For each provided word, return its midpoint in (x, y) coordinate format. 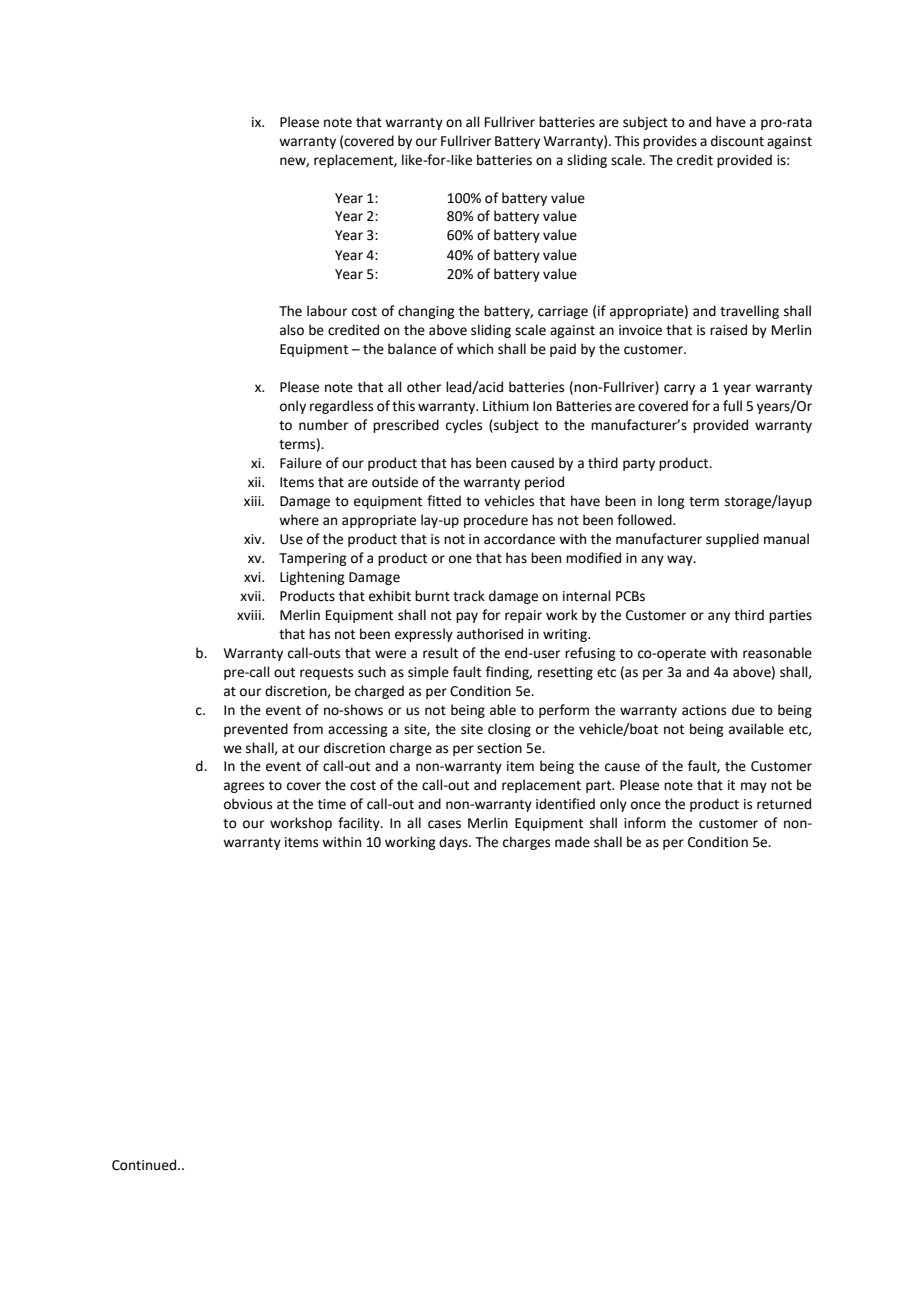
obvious (248, 804)
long (671, 502)
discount (737, 141)
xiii (253, 501)
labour (327, 311)
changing (426, 312)
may (754, 787)
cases (444, 824)
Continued (145, 1165)
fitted (444, 501)
